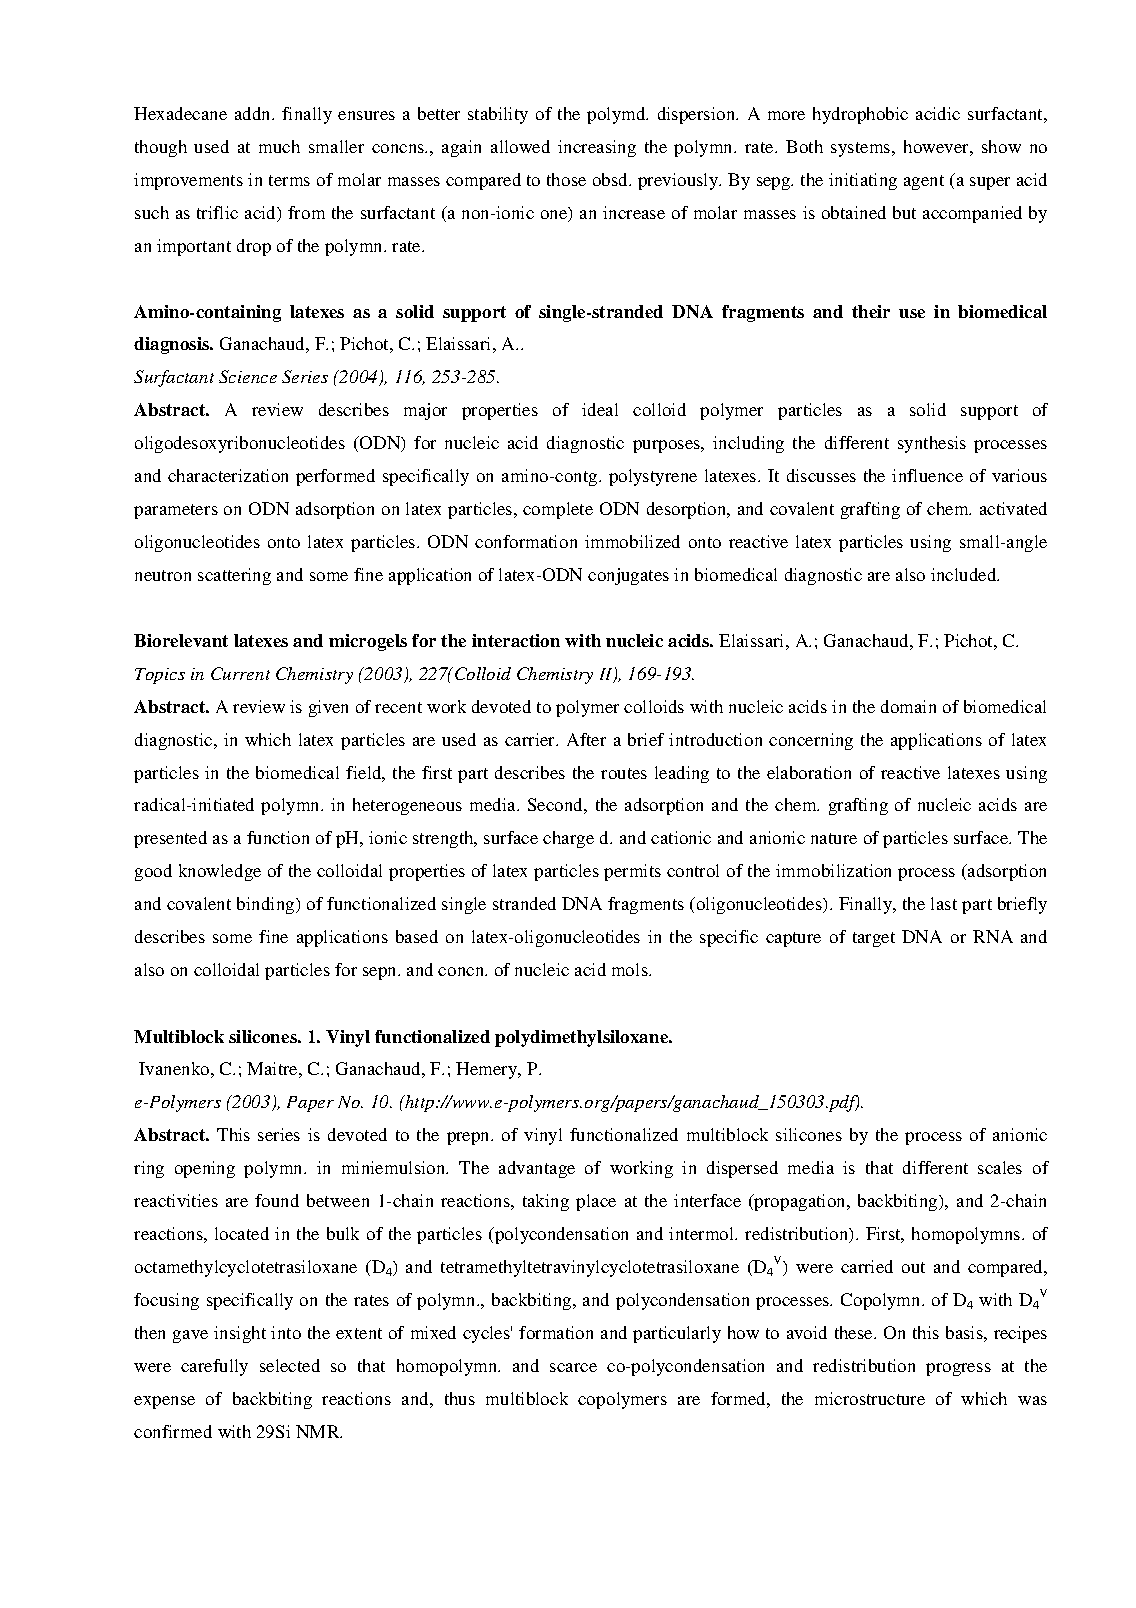 The width and height of the page is (1136, 1608). I want to click on much, so click(279, 146).
